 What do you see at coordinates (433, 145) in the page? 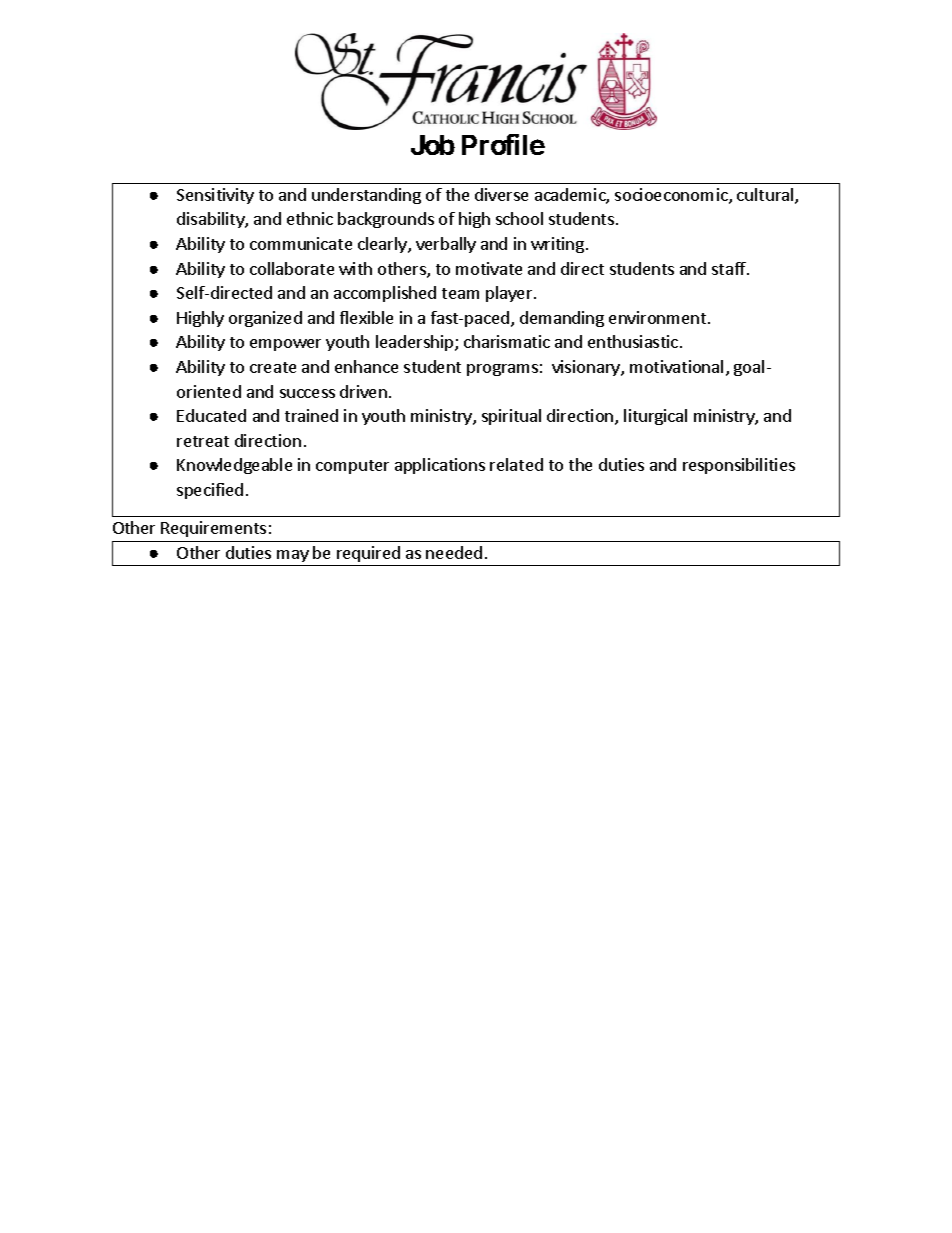
I see `Job` at bounding box center [433, 145].
